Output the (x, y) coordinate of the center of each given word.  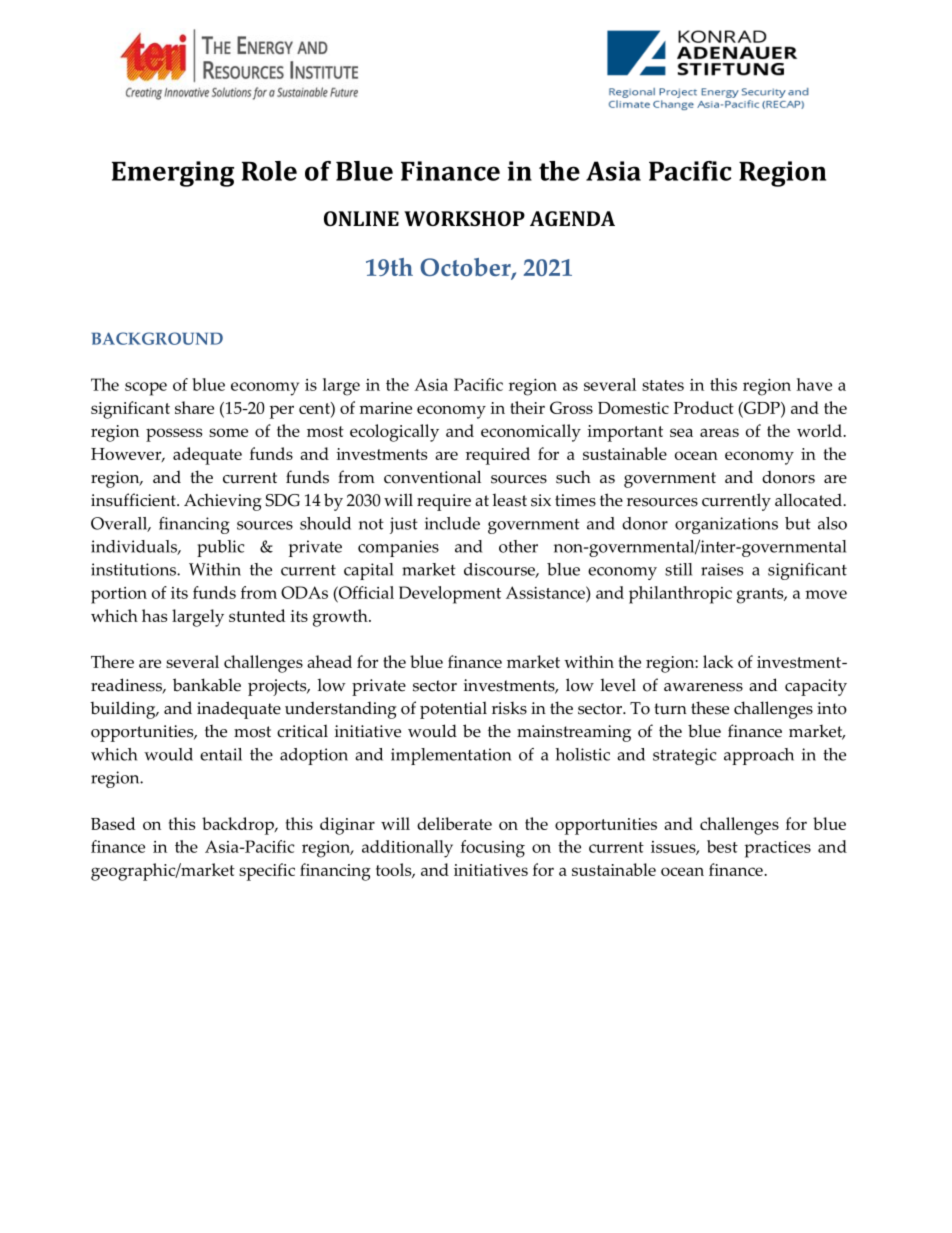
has (154, 615)
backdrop (239, 826)
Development (450, 595)
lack (718, 661)
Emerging (173, 174)
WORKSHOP (464, 218)
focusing (493, 849)
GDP (762, 407)
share (194, 407)
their (527, 407)
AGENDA (572, 218)
